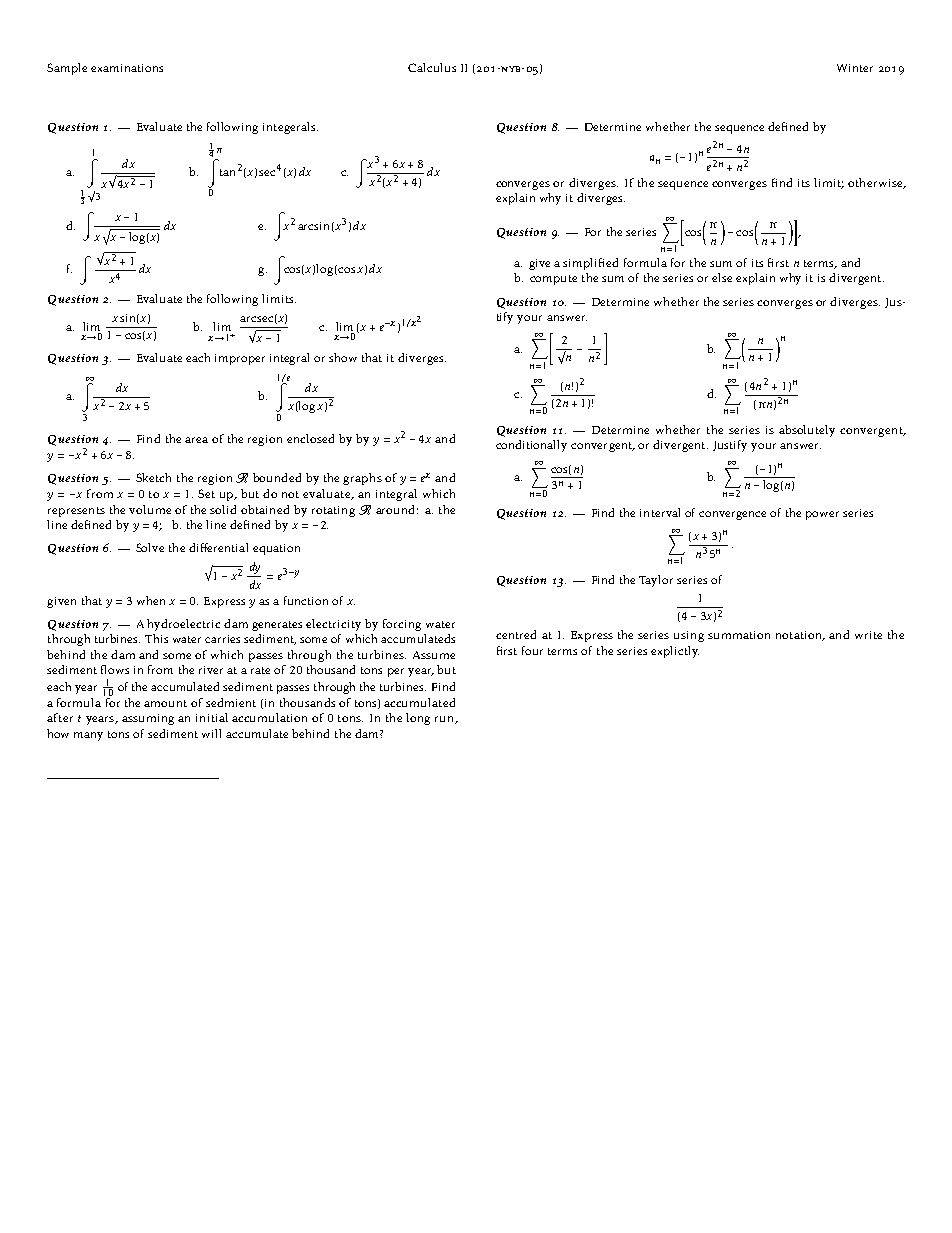 Image resolution: width=952 pixels, height=1233 pixels. What do you see at coordinates (531, 446) in the screenshot?
I see `conditionally` at bounding box center [531, 446].
